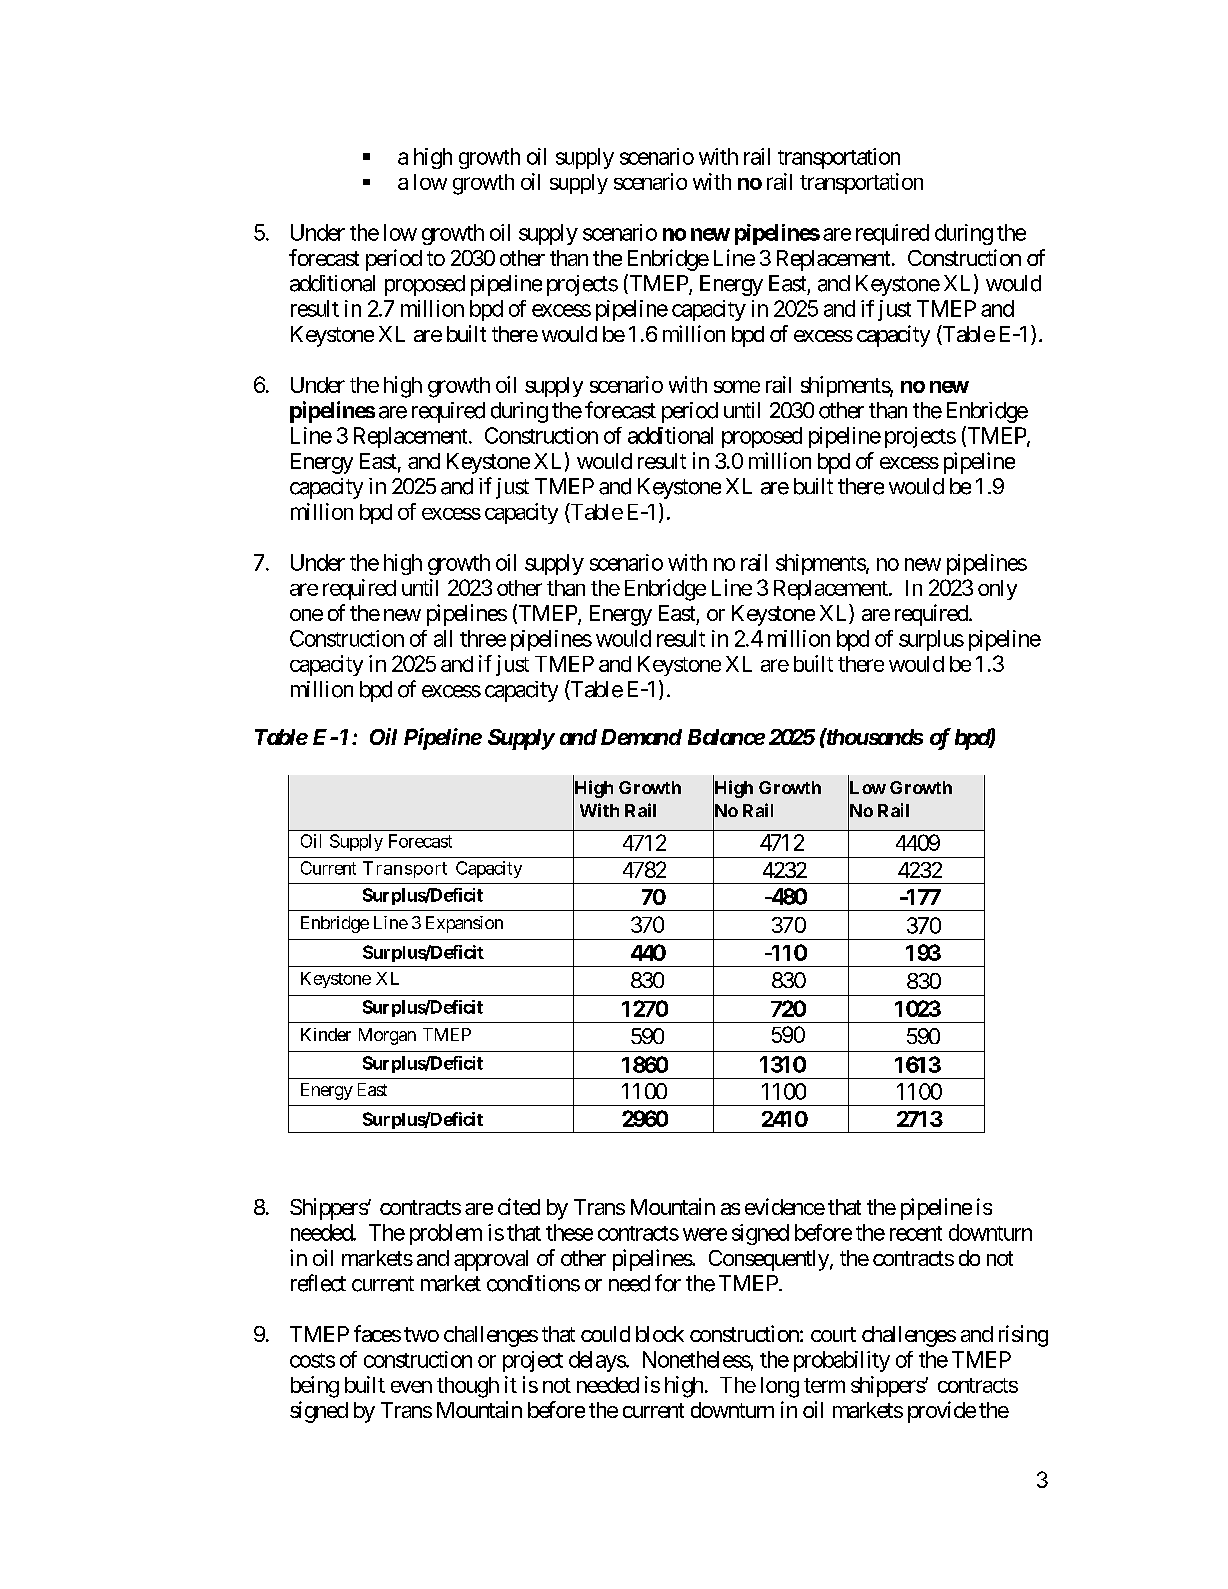 The width and height of the screenshot is (1228, 1589). I want to click on court, so click(833, 1334).
